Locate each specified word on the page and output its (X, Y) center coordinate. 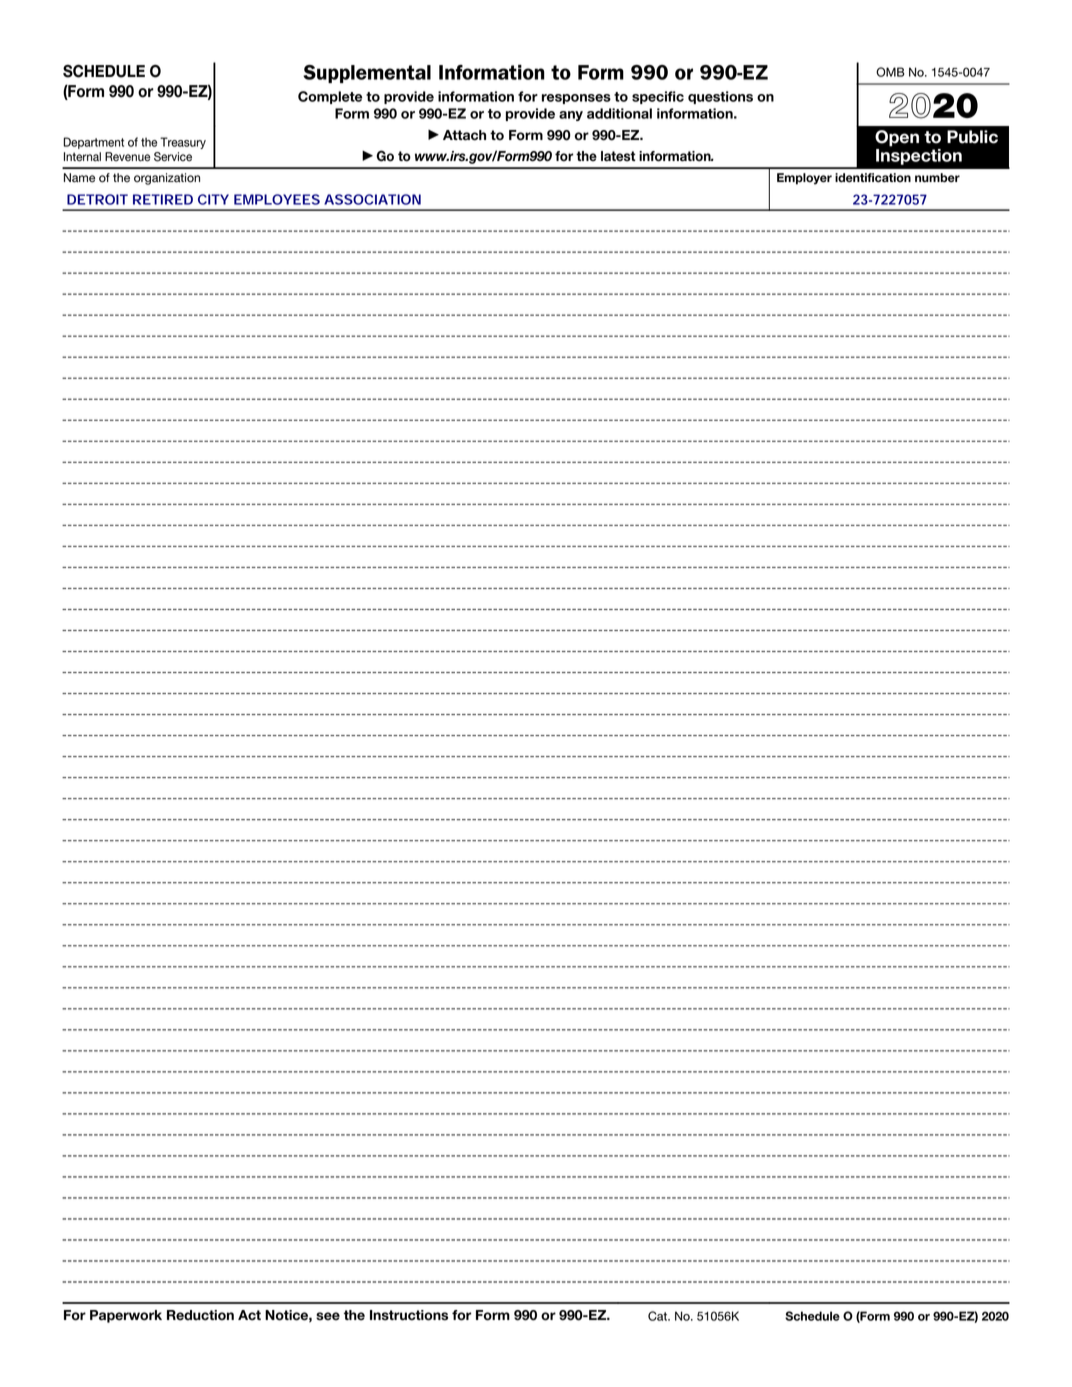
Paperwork (126, 1316)
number (937, 178)
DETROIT (97, 199)
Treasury (183, 143)
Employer (804, 179)
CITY (213, 199)
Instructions (409, 1315)
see (328, 1316)
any (571, 116)
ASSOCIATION (372, 199)
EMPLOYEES (277, 199)
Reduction (200, 1315)
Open (897, 138)
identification (873, 178)
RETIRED (163, 199)
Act (249, 1315)
